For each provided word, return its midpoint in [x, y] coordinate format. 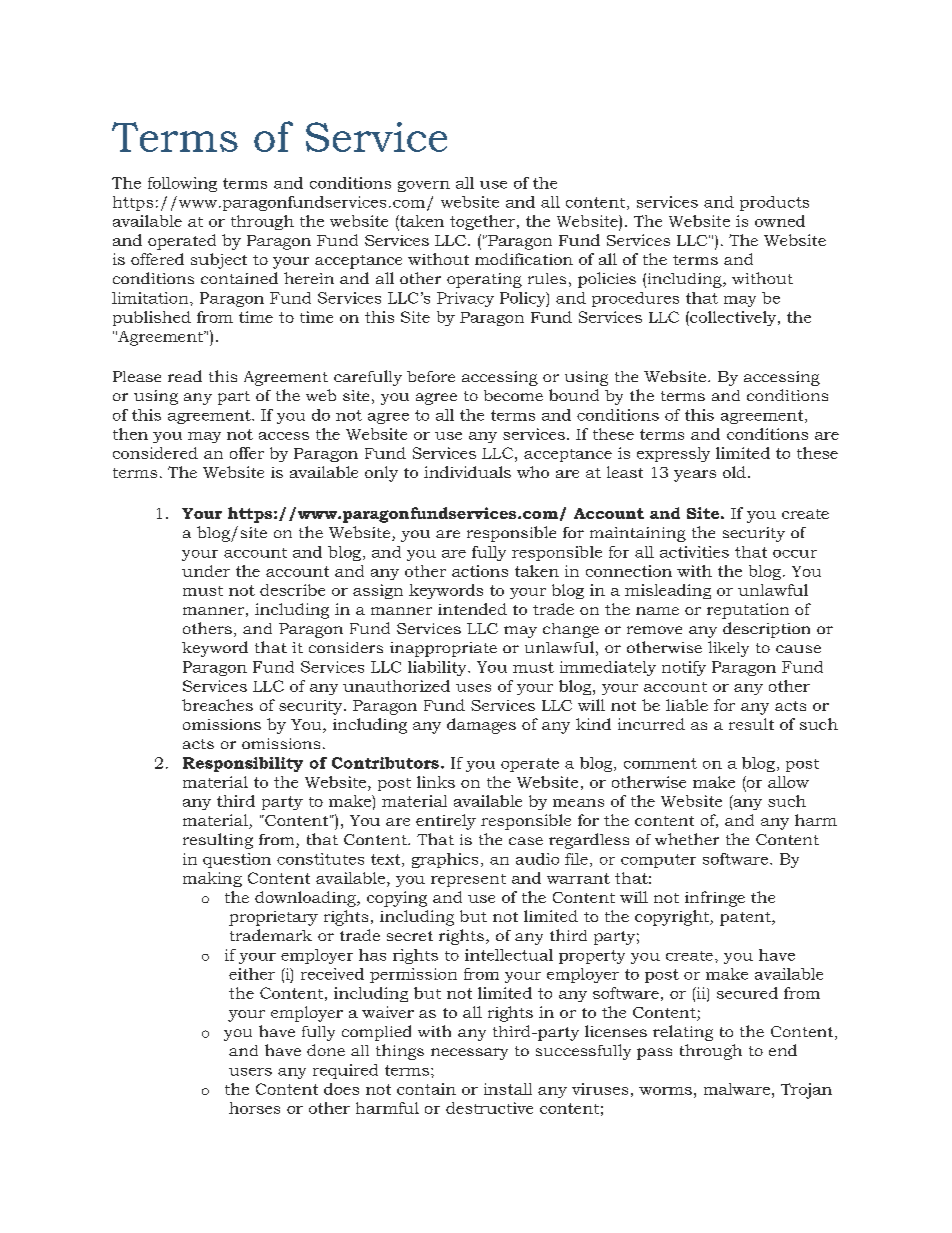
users [250, 1072]
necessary [469, 1054]
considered [155, 453]
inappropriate [443, 649]
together [482, 222]
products [774, 203]
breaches [217, 705]
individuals [467, 472]
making [212, 879]
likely [728, 649]
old [734, 472]
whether [687, 839]
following [182, 184]
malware [737, 1089]
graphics [445, 860]
